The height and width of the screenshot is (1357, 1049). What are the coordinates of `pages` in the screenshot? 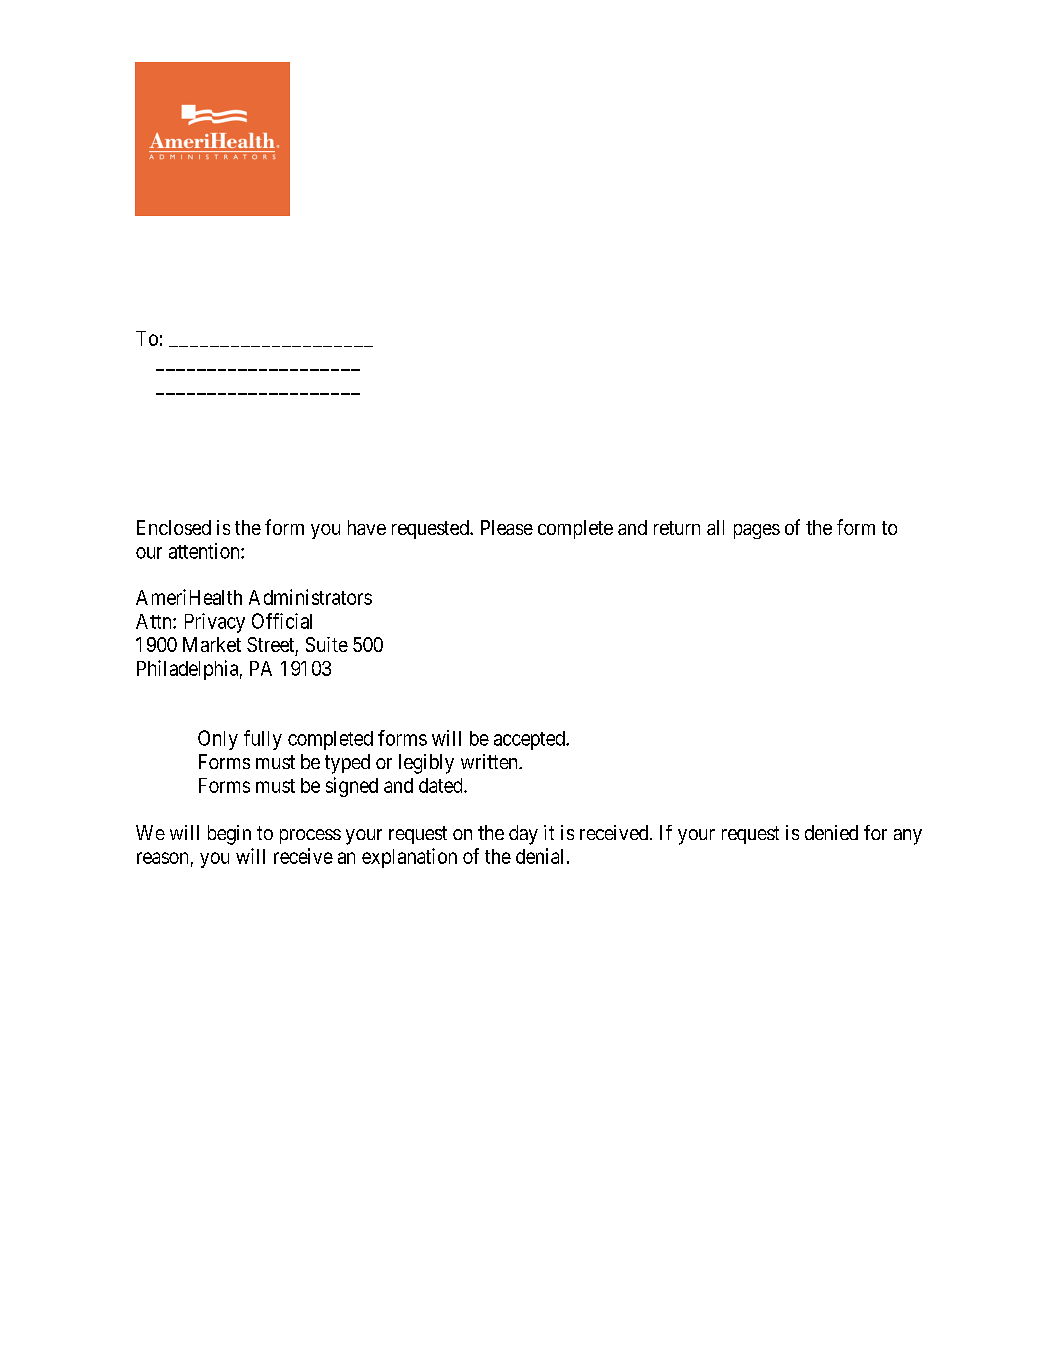 It's located at (757, 531).
